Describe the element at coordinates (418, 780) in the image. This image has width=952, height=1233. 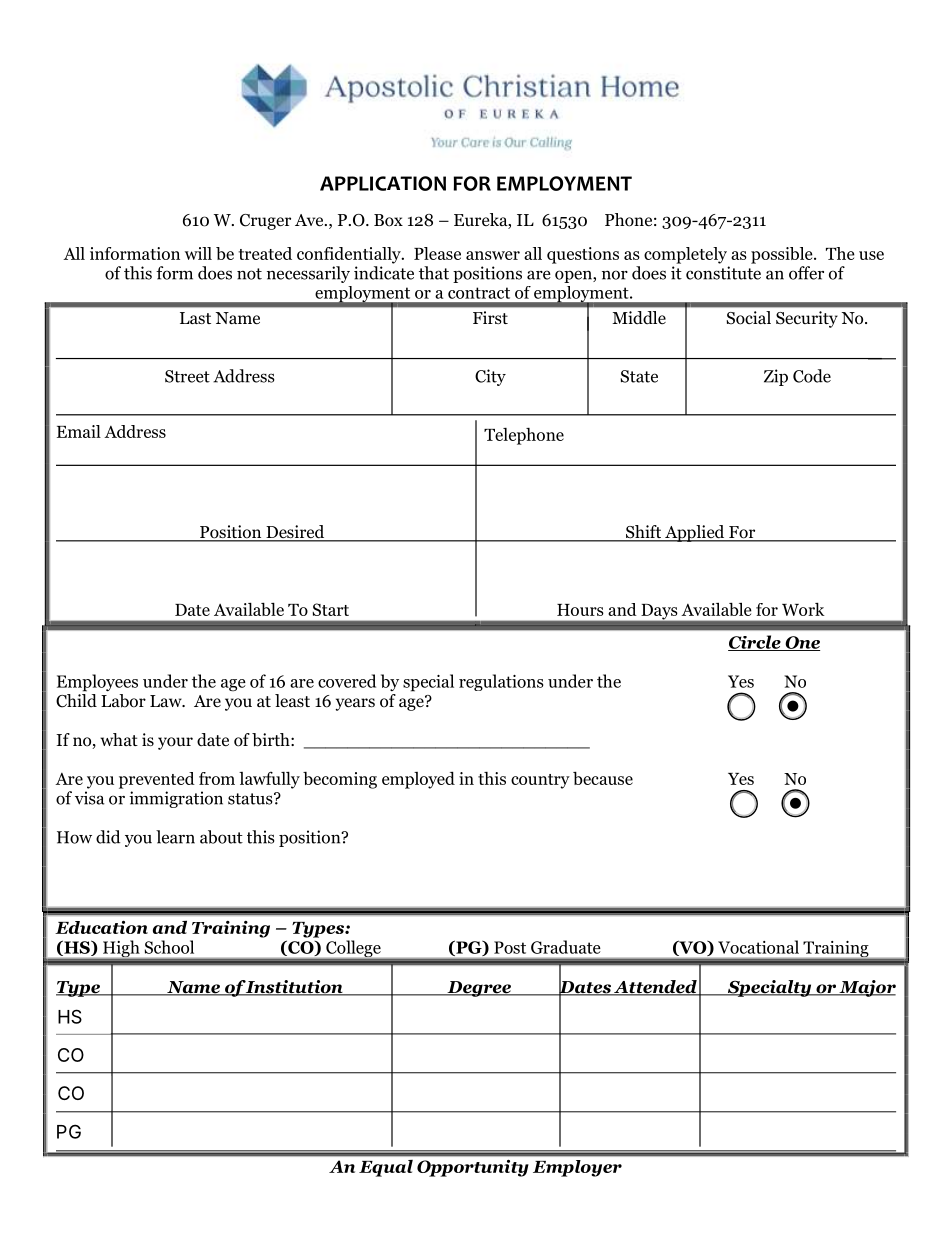
I see `employed` at that location.
